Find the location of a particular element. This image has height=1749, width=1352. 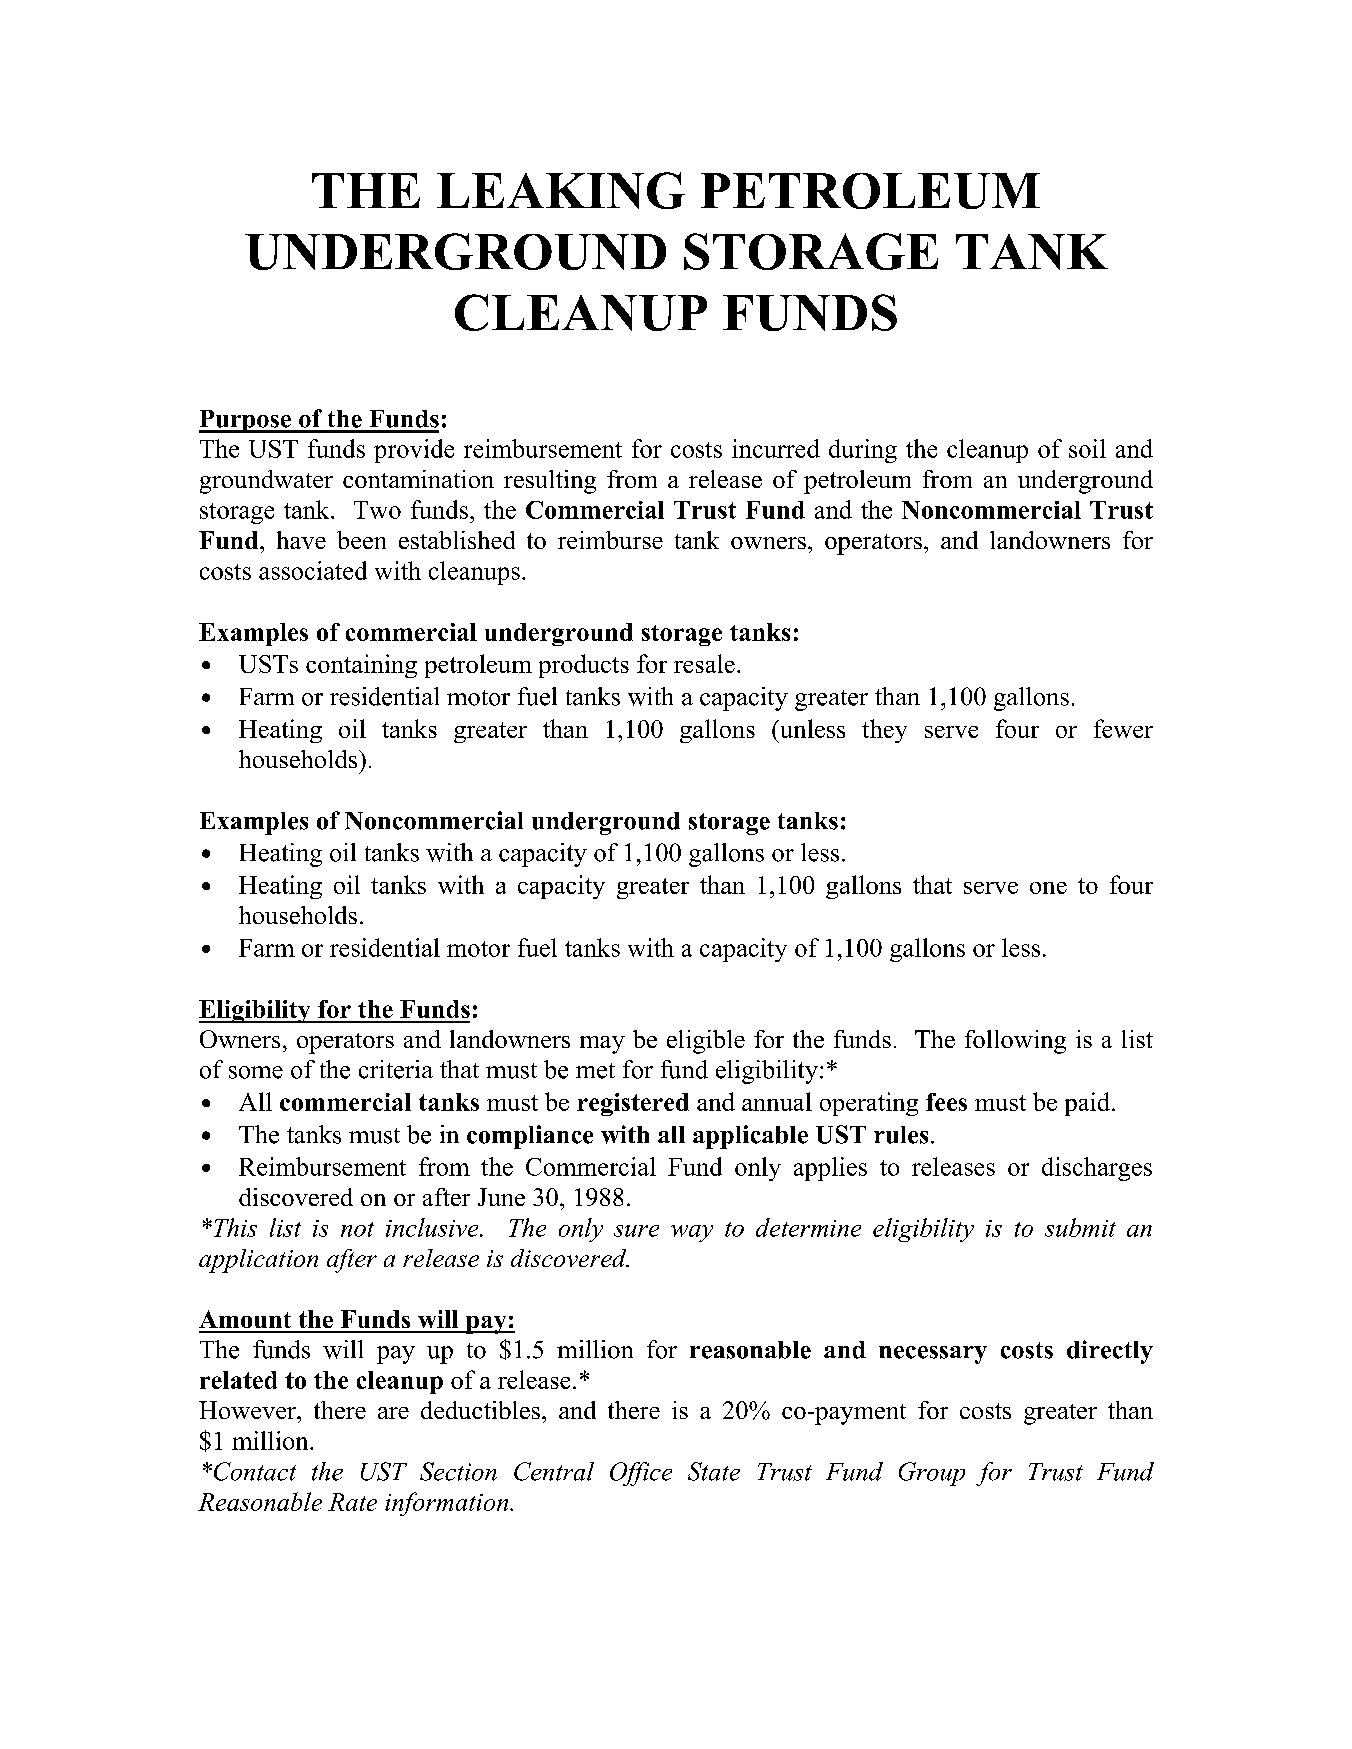

resale is located at coordinates (704, 663).
